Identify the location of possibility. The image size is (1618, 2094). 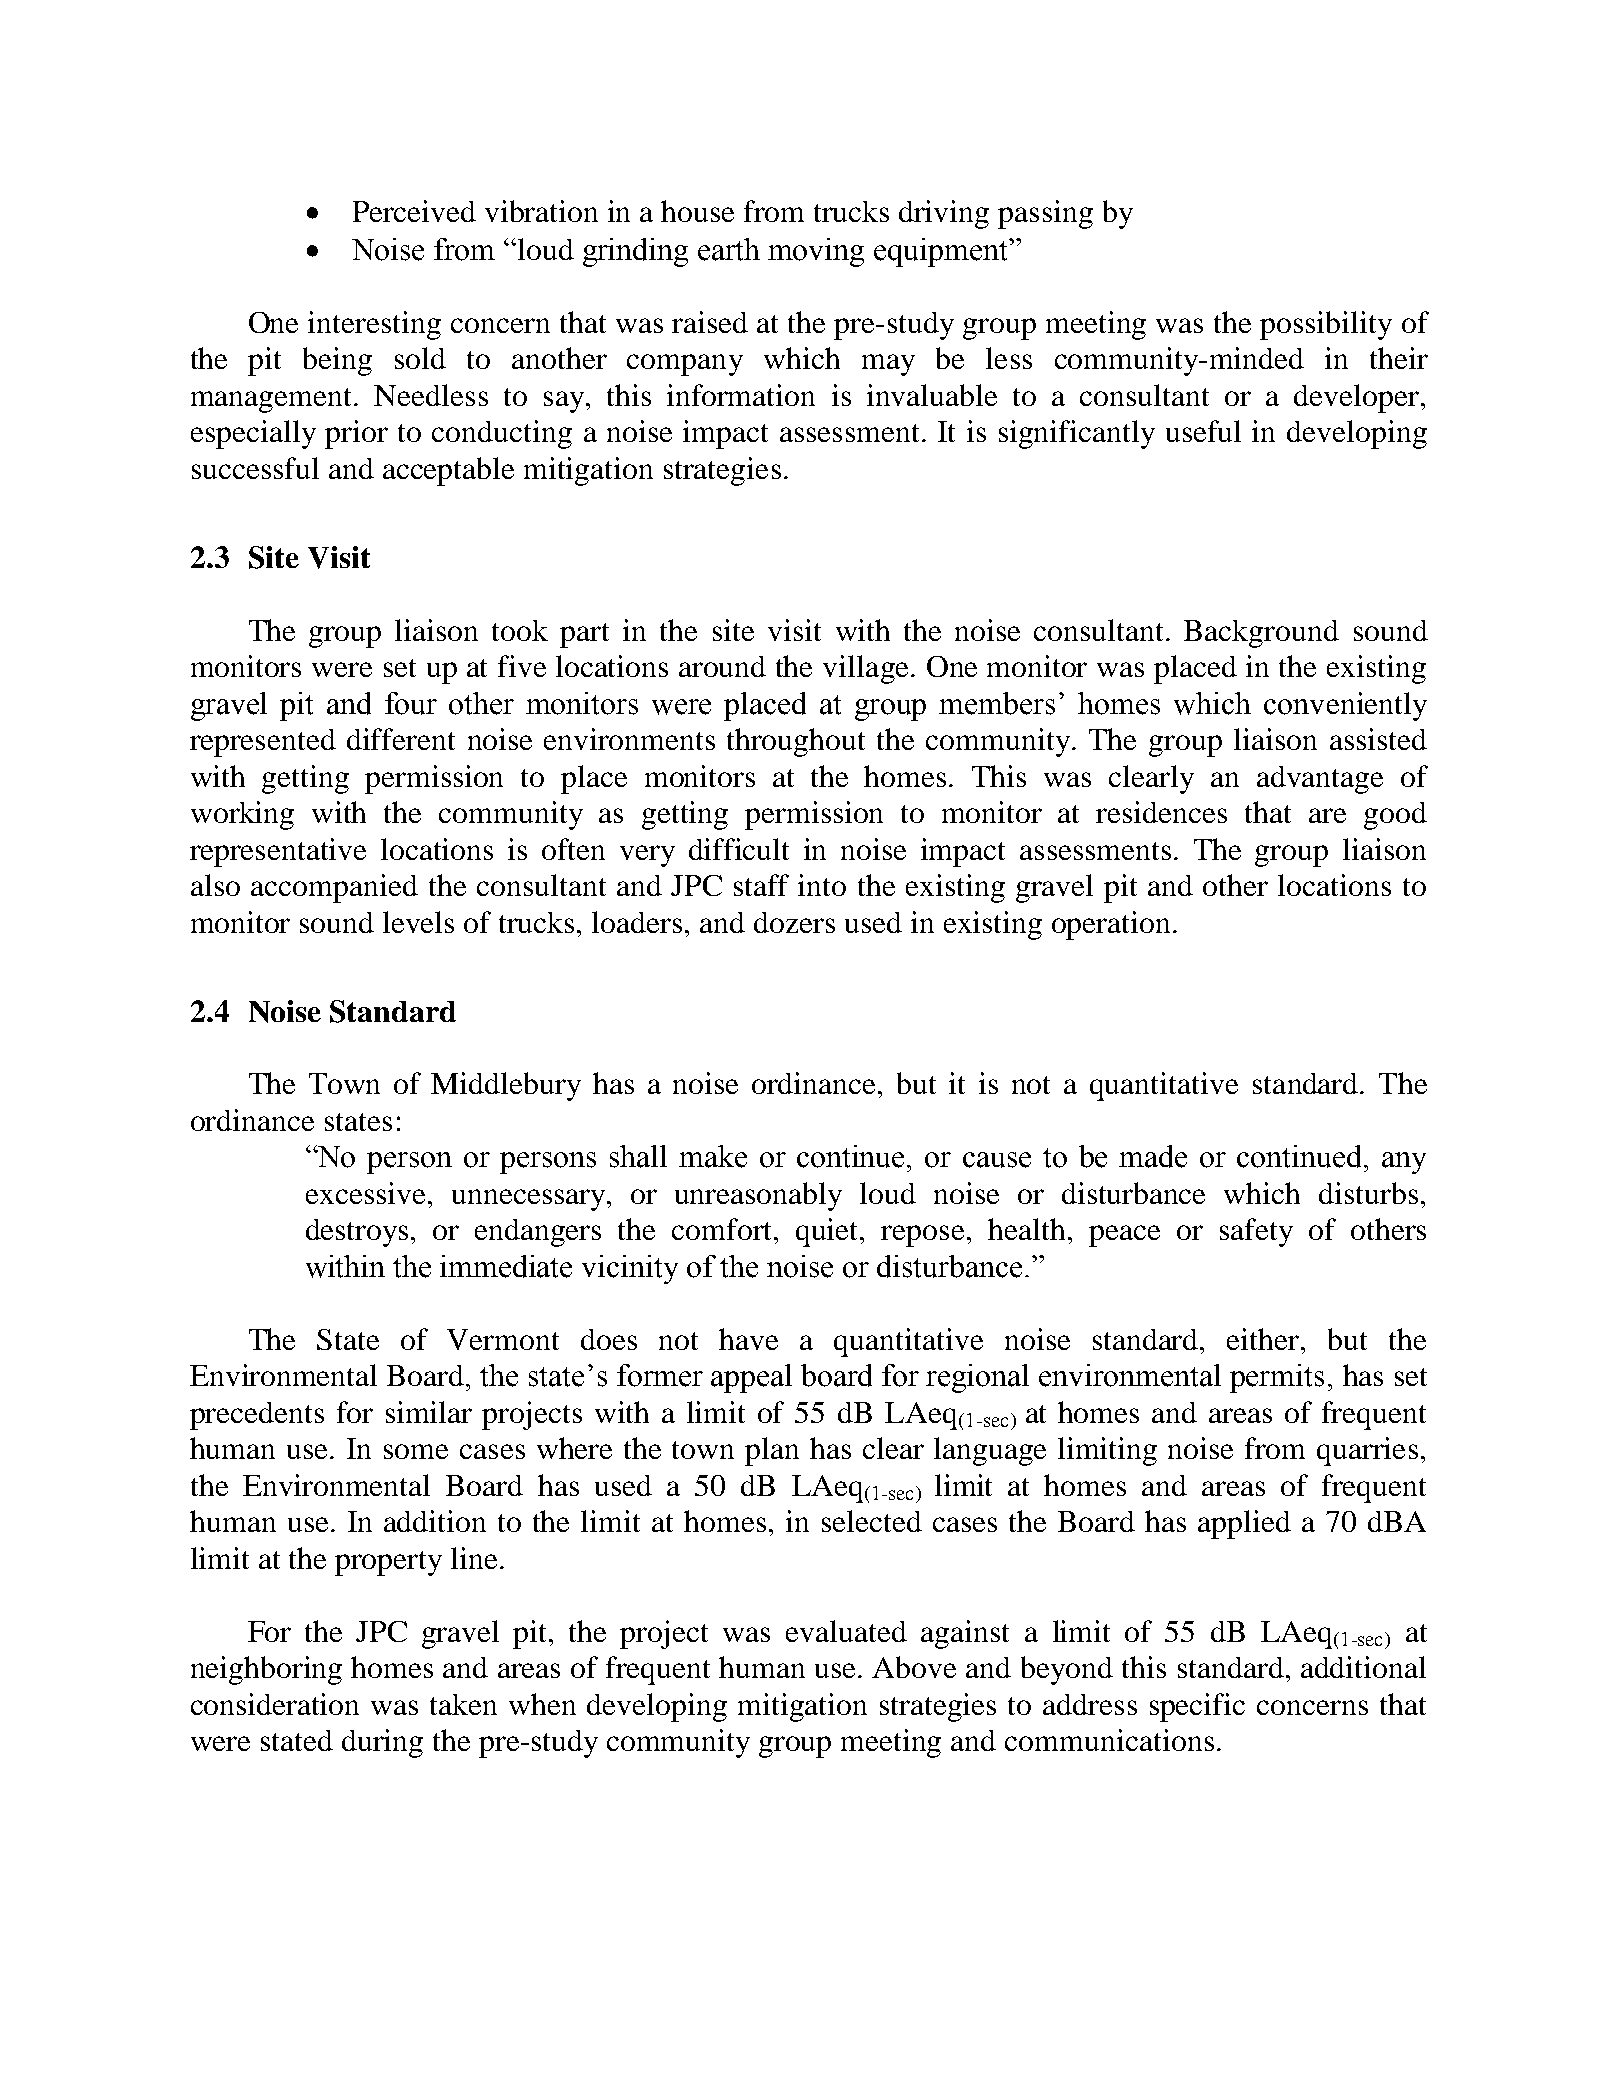
(1326, 325).
